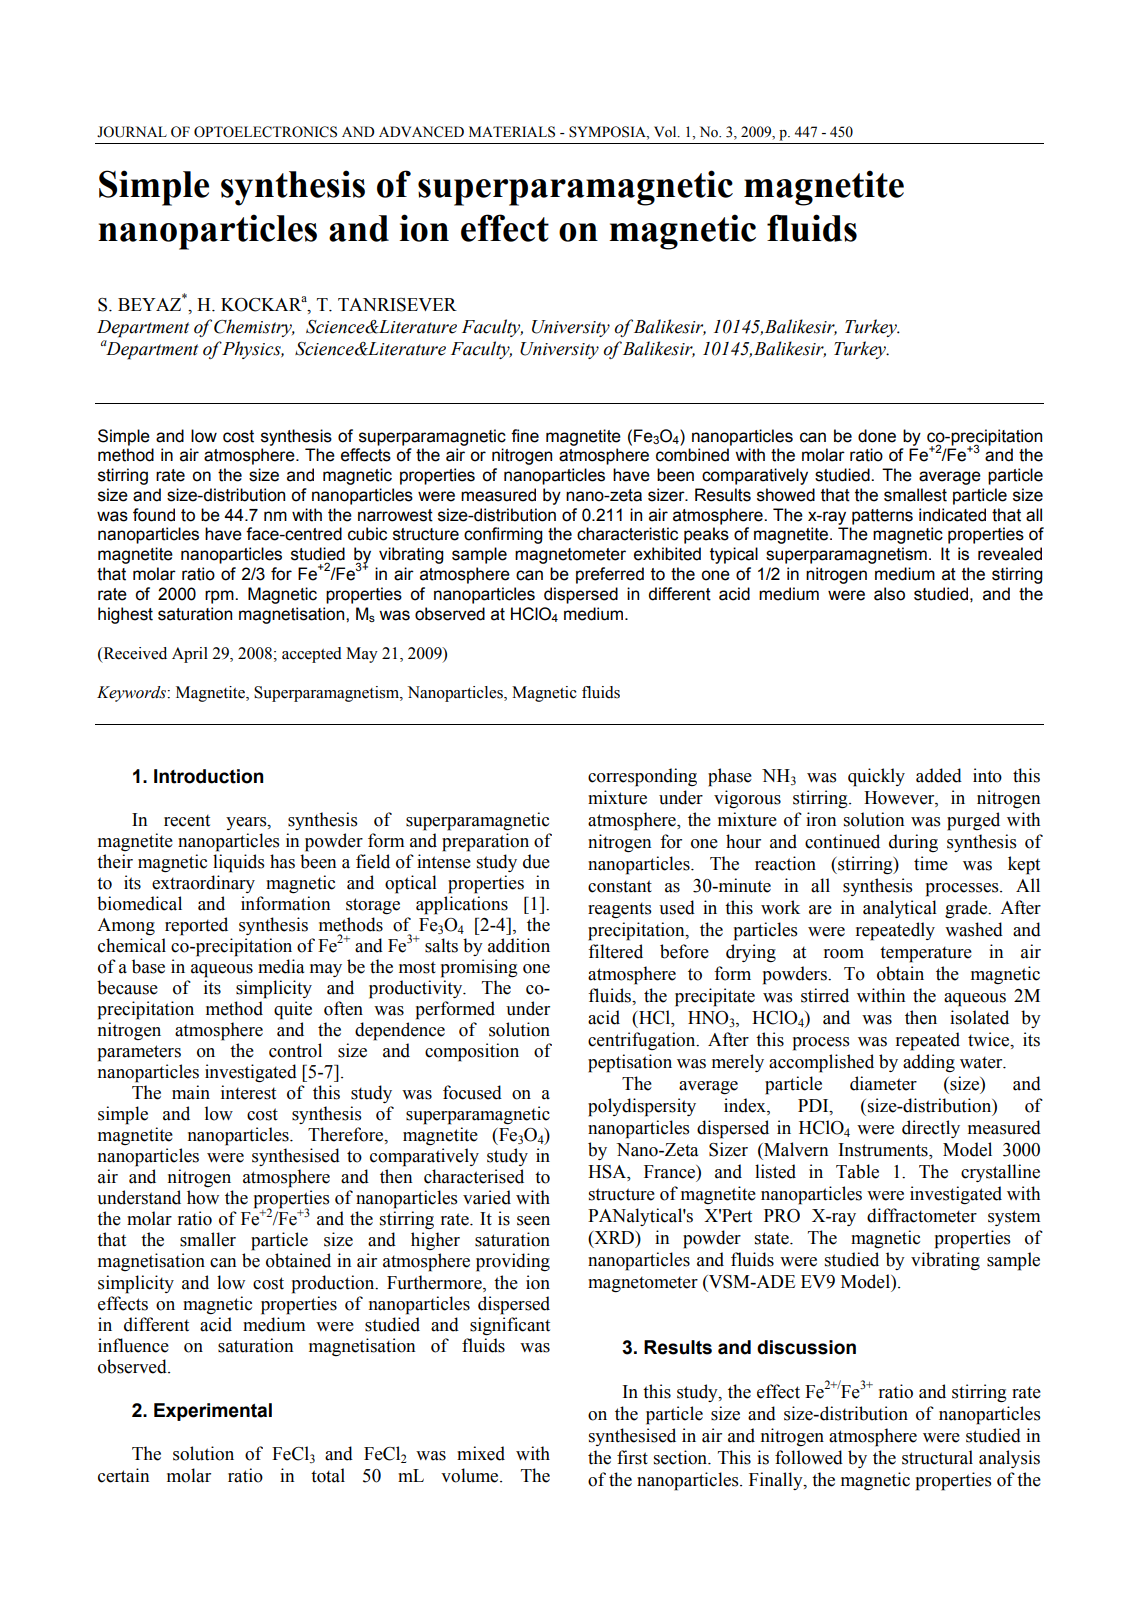 Image resolution: width=1138 pixels, height=1610 pixels. I want to click on interest, so click(248, 1092).
